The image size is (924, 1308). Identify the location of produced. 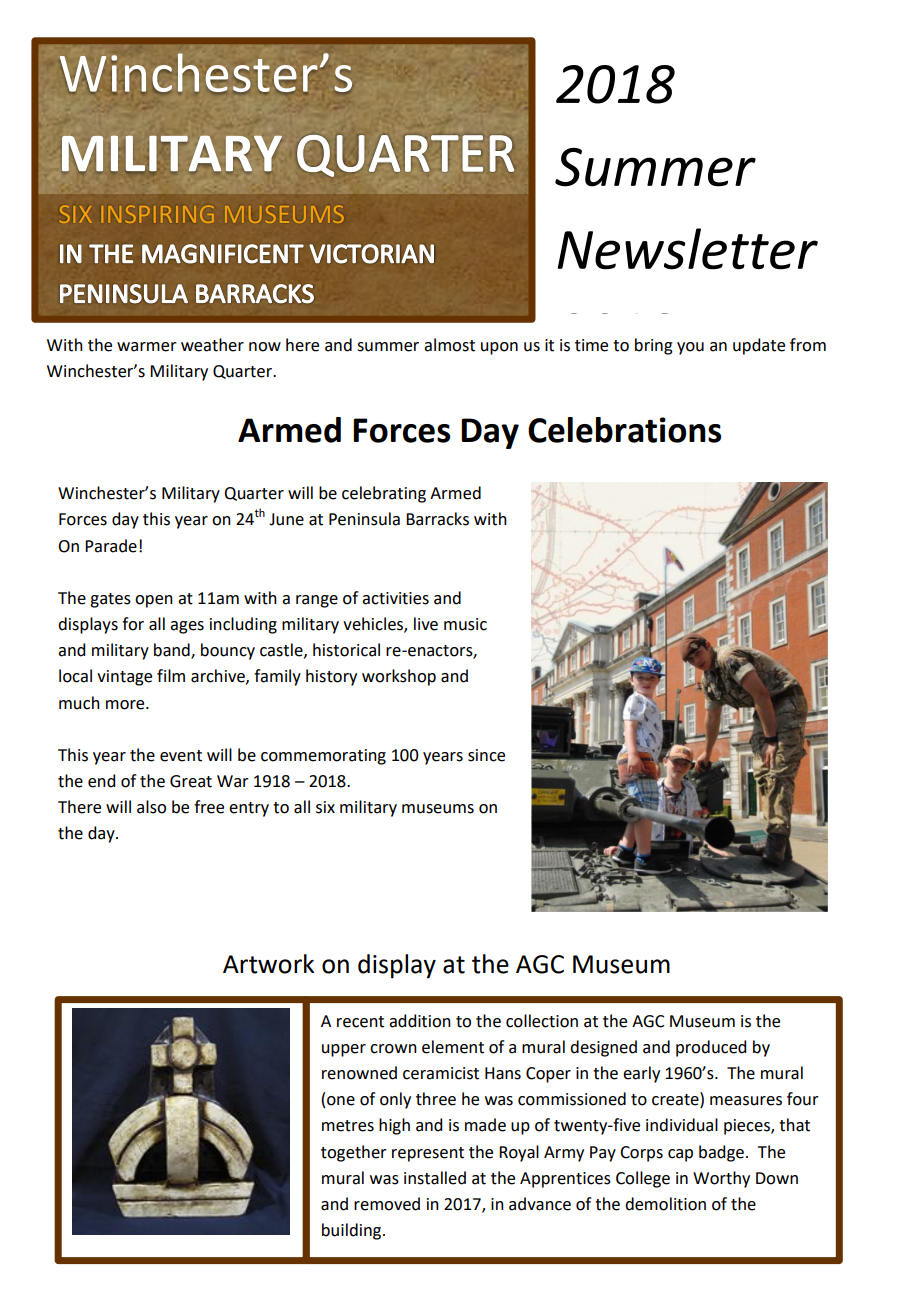
(711, 1048).
